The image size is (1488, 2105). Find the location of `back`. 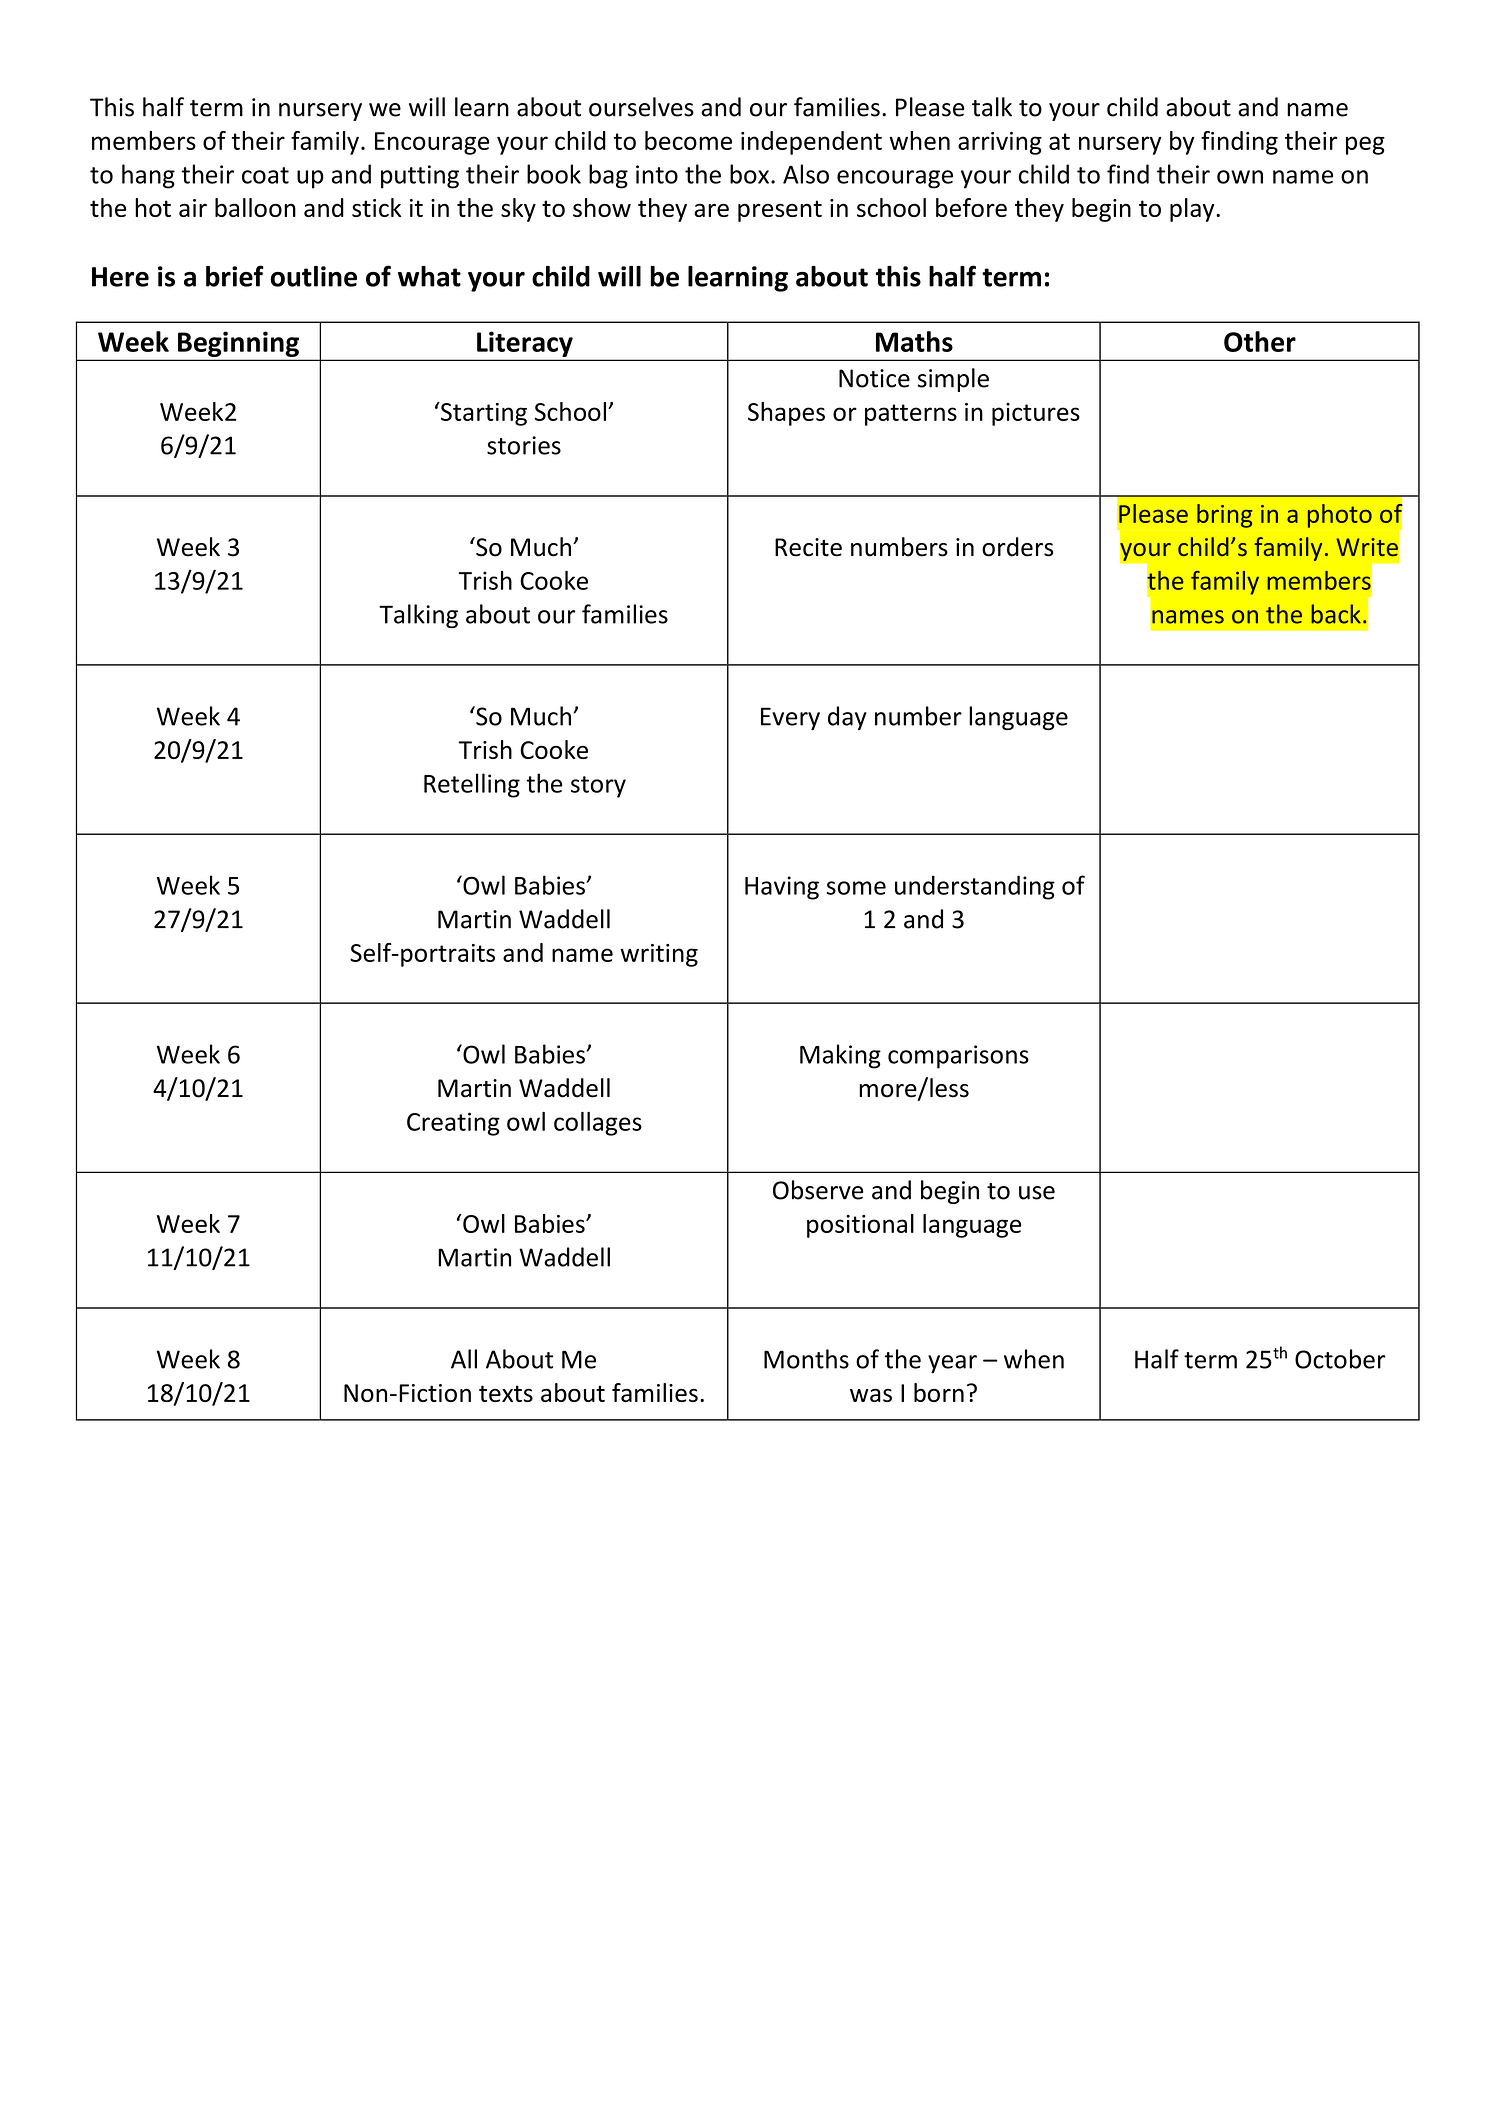

back is located at coordinates (1336, 614).
